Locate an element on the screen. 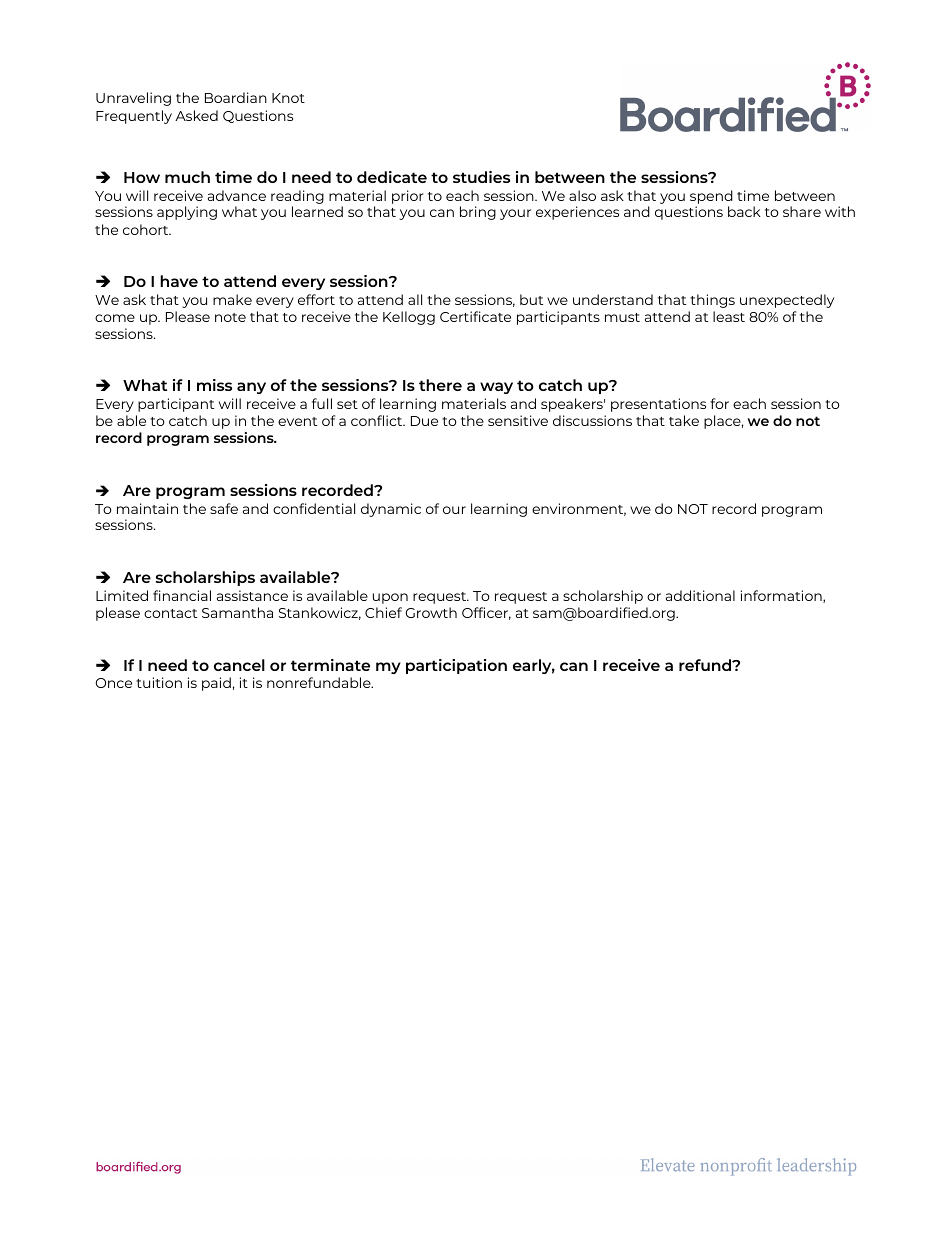 This screenshot has width=952, height=1233. Asked is located at coordinates (196, 115).
